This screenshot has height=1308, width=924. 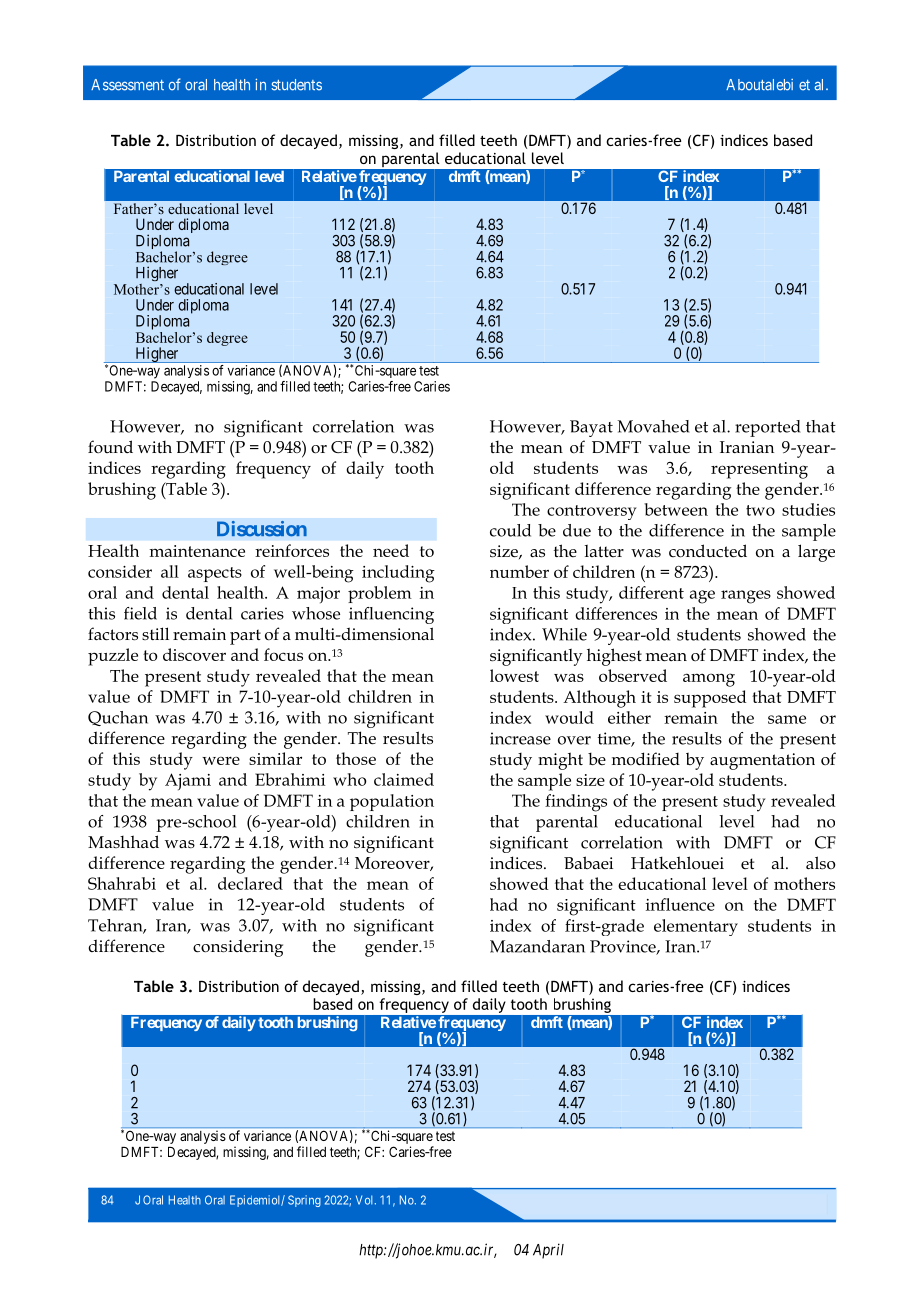 What do you see at coordinates (514, 675) in the screenshot?
I see `lowest` at bounding box center [514, 675].
